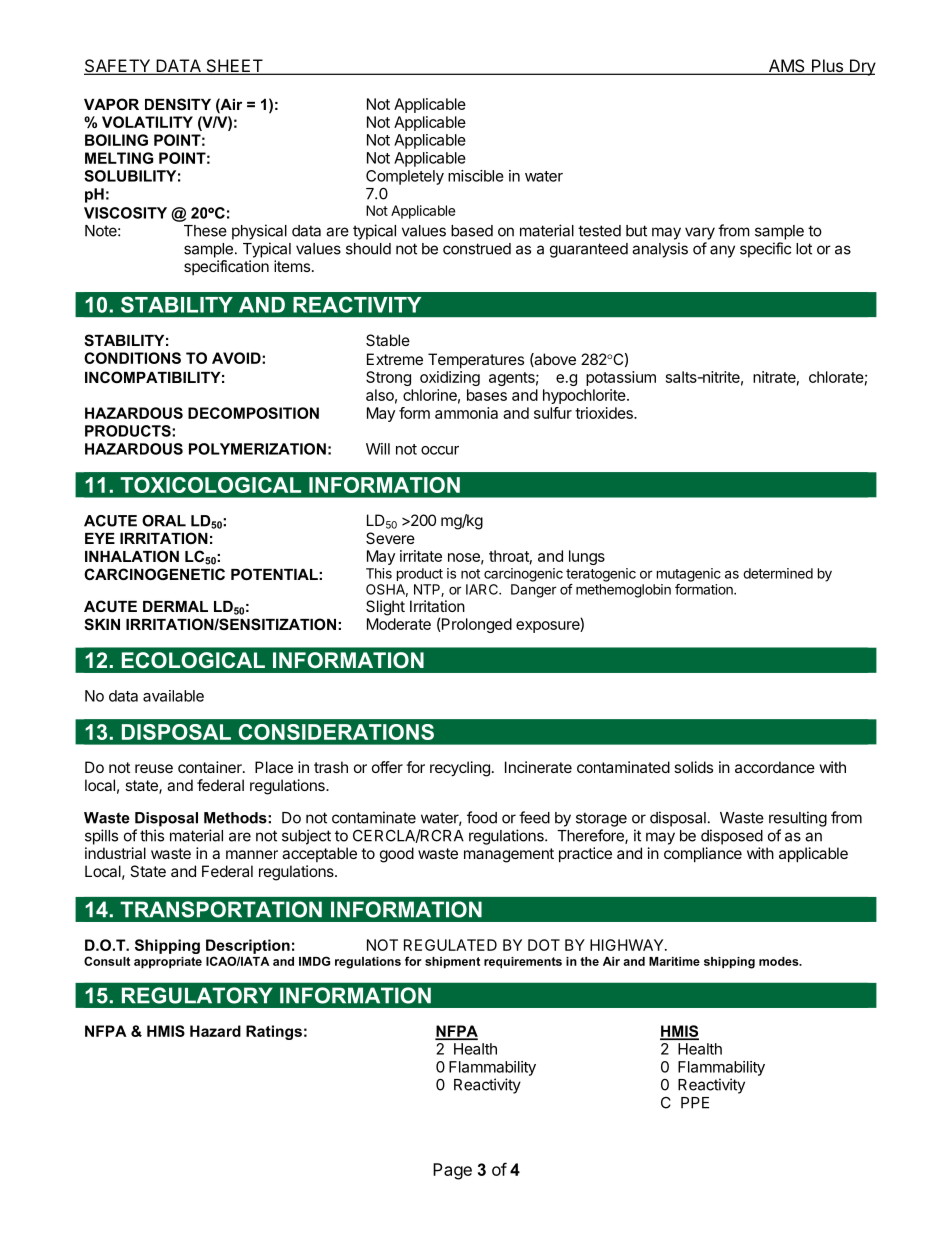  I want to click on REGULATED, so click(450, 945).
